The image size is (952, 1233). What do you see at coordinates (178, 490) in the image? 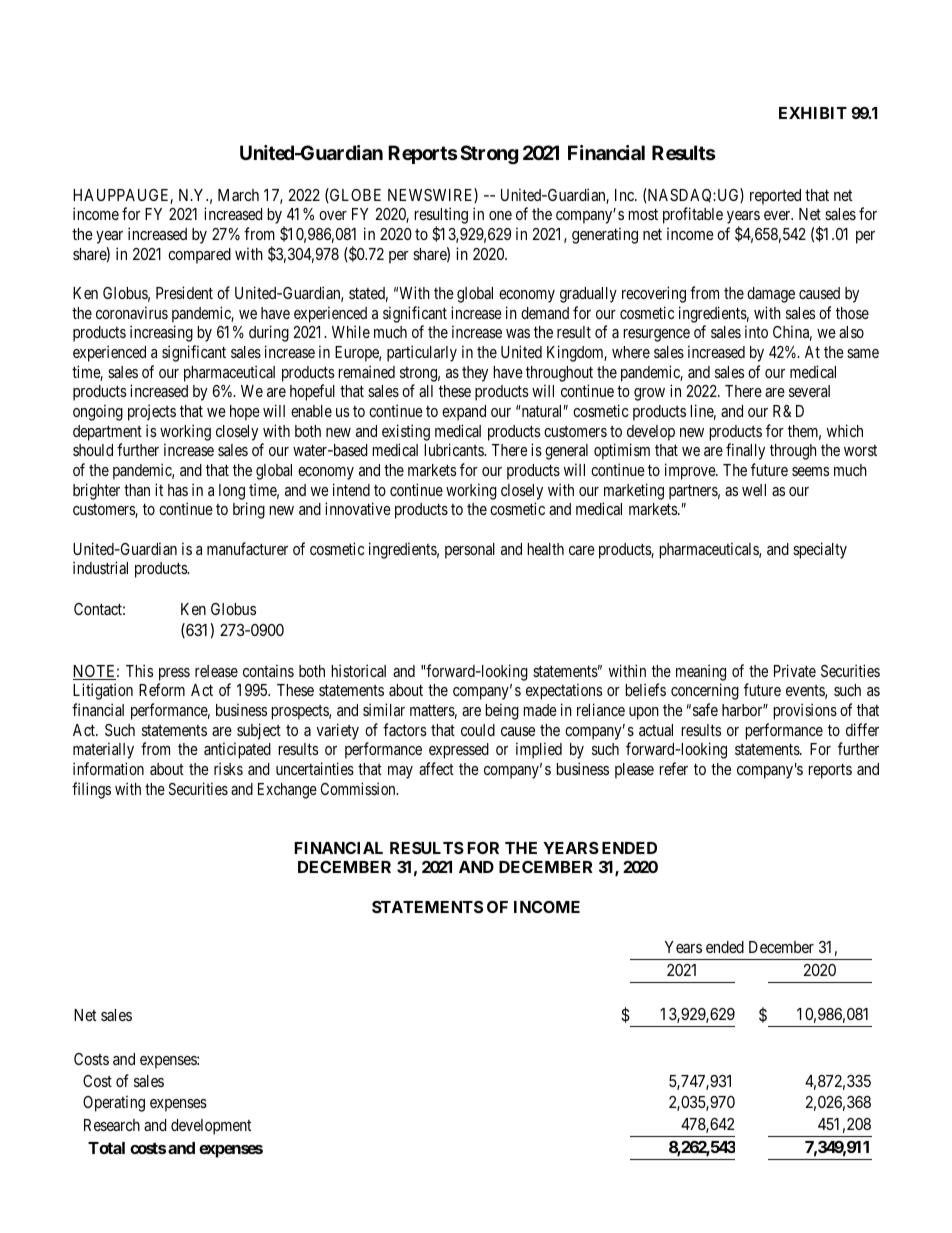
I see `has` at bounding box center [178, 490].
